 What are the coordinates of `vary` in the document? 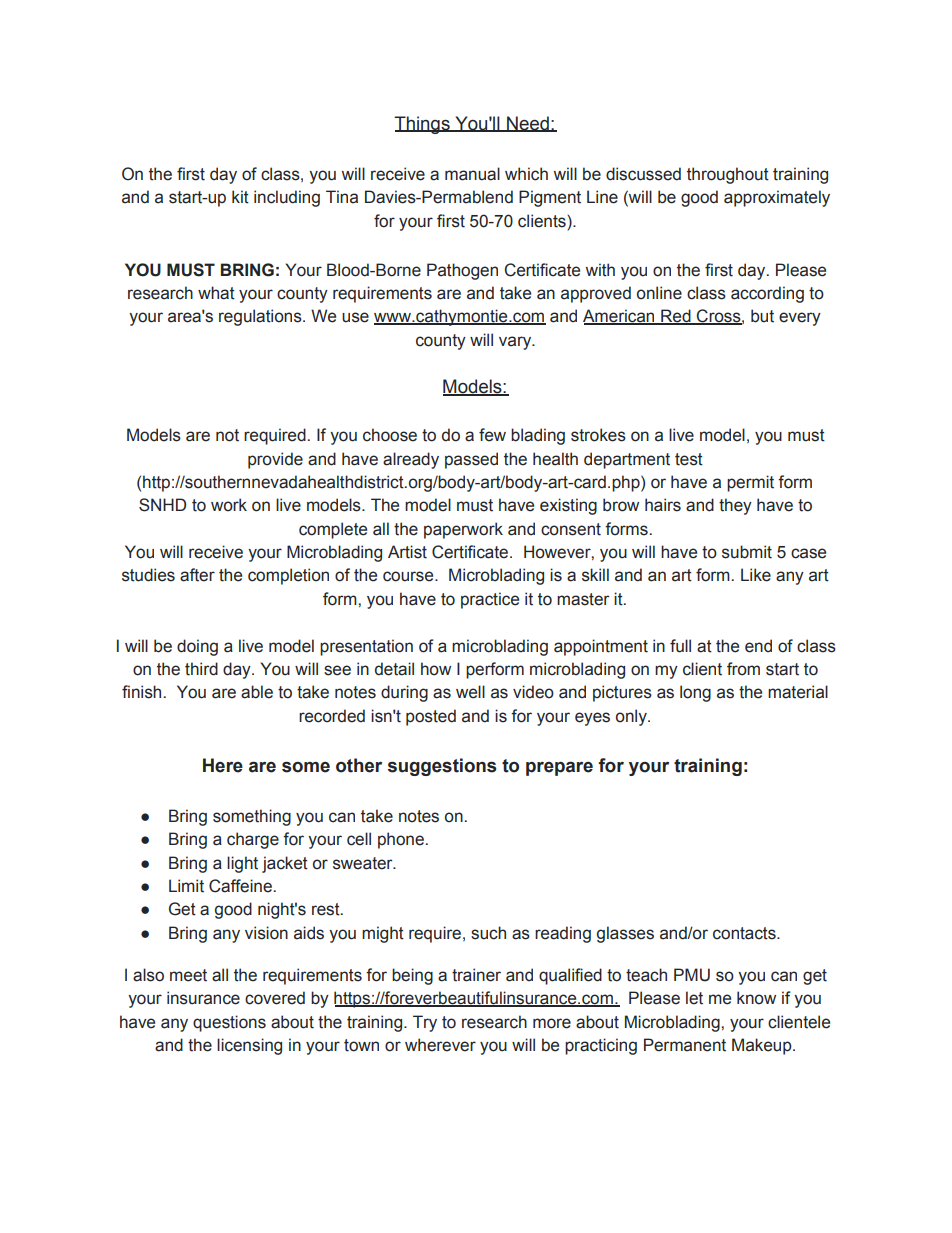 It's located at (516, 343).
